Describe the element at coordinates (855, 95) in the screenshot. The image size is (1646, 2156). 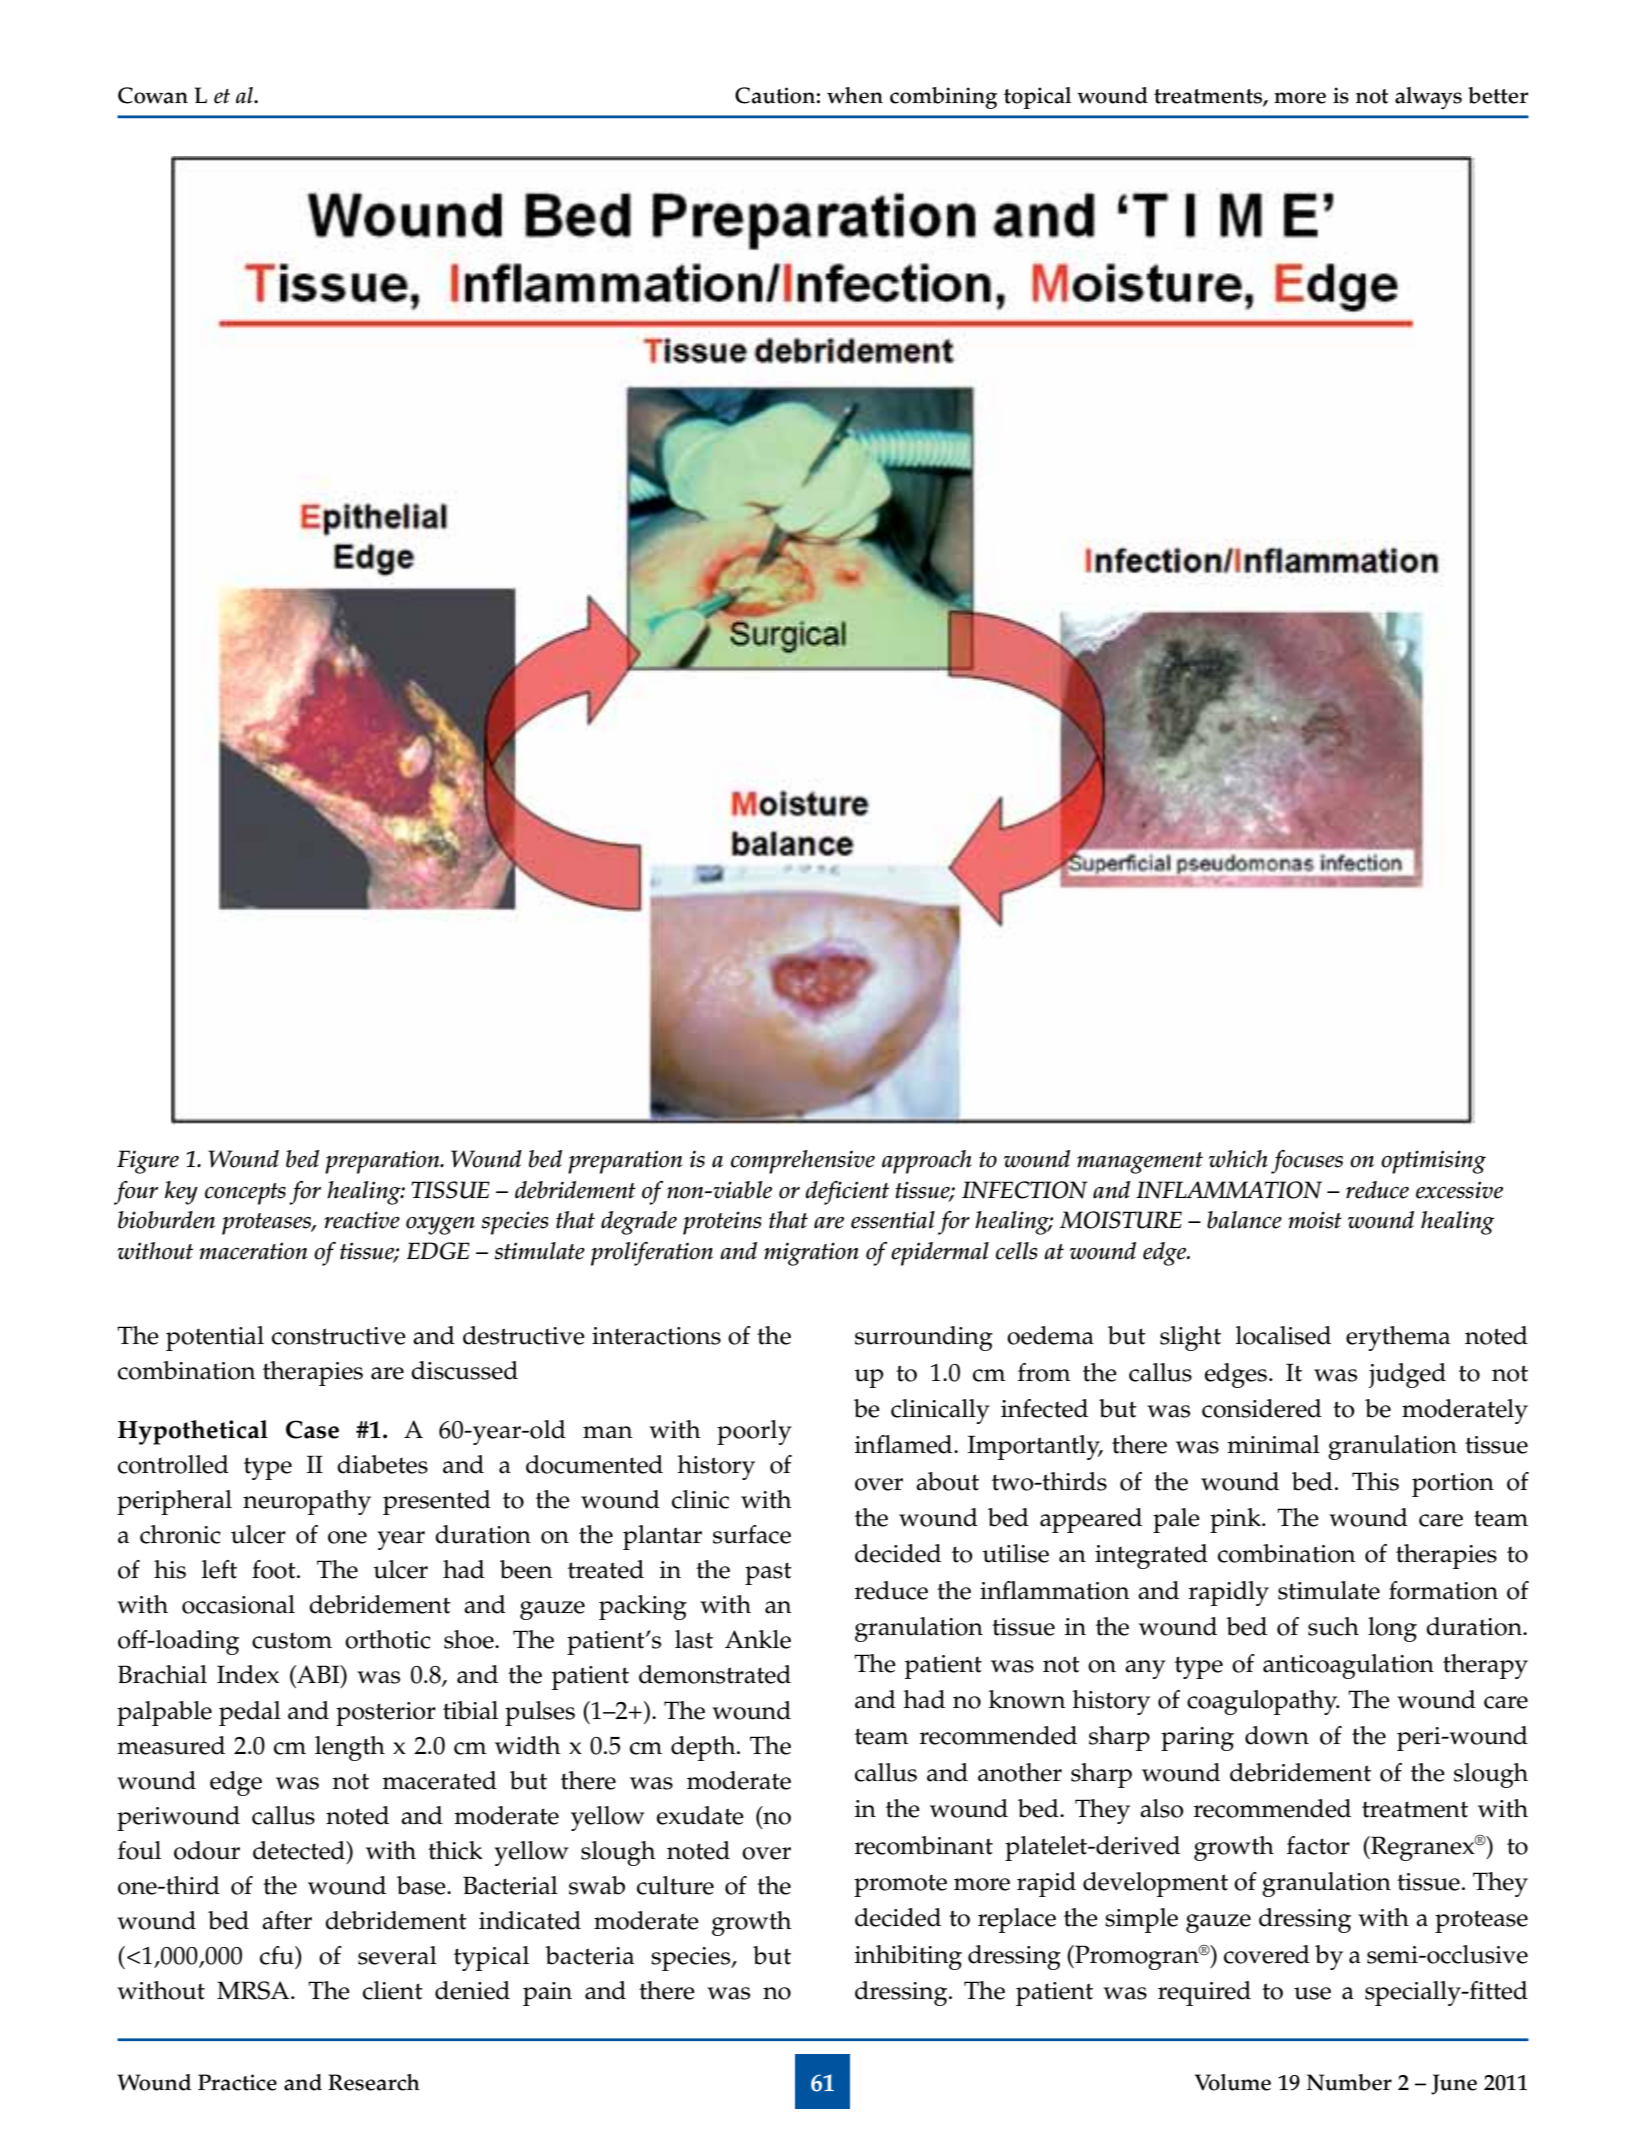
I see `when` at that location.
